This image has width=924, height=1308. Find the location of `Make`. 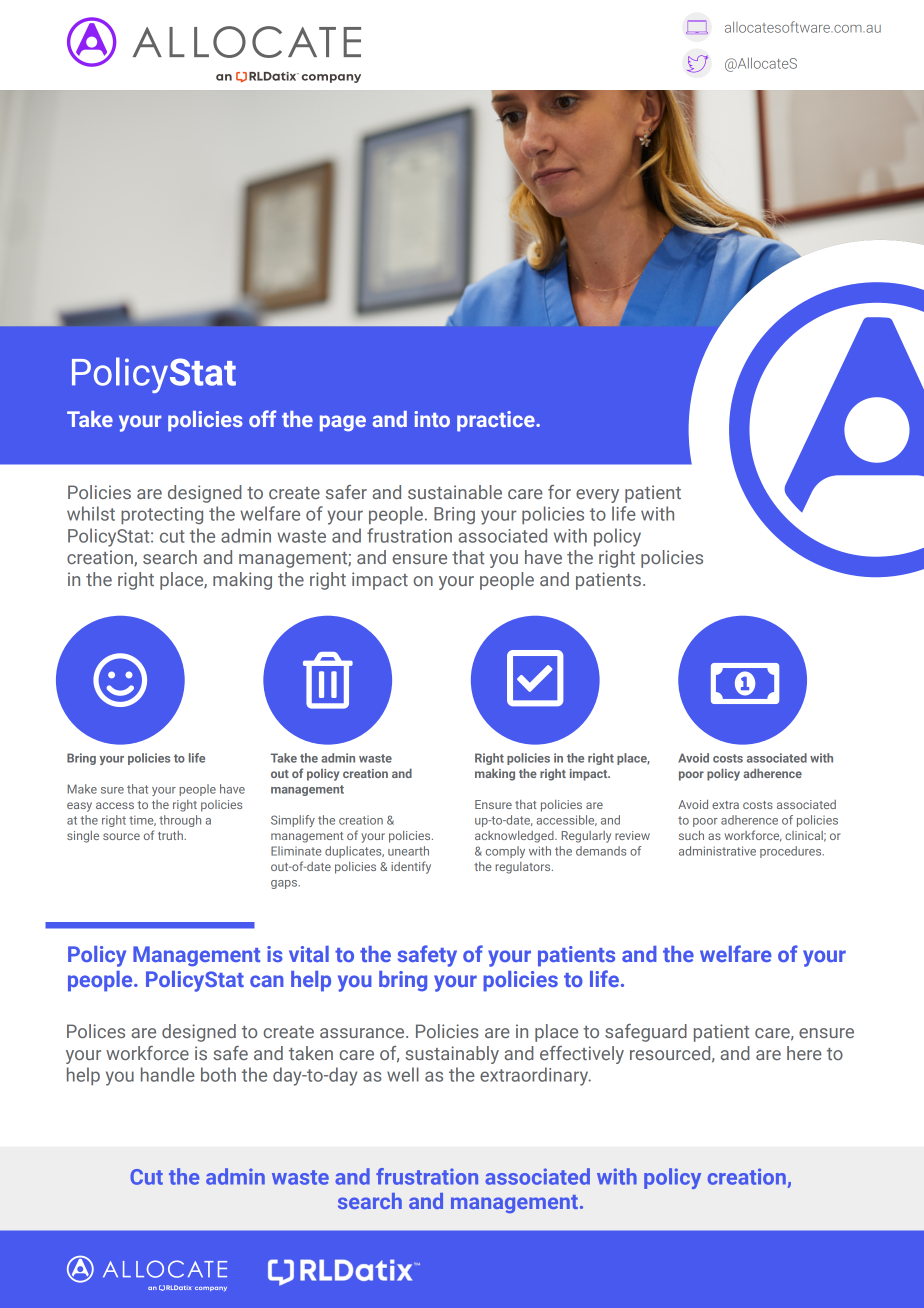

Make is located at coordinates (82, 789).
